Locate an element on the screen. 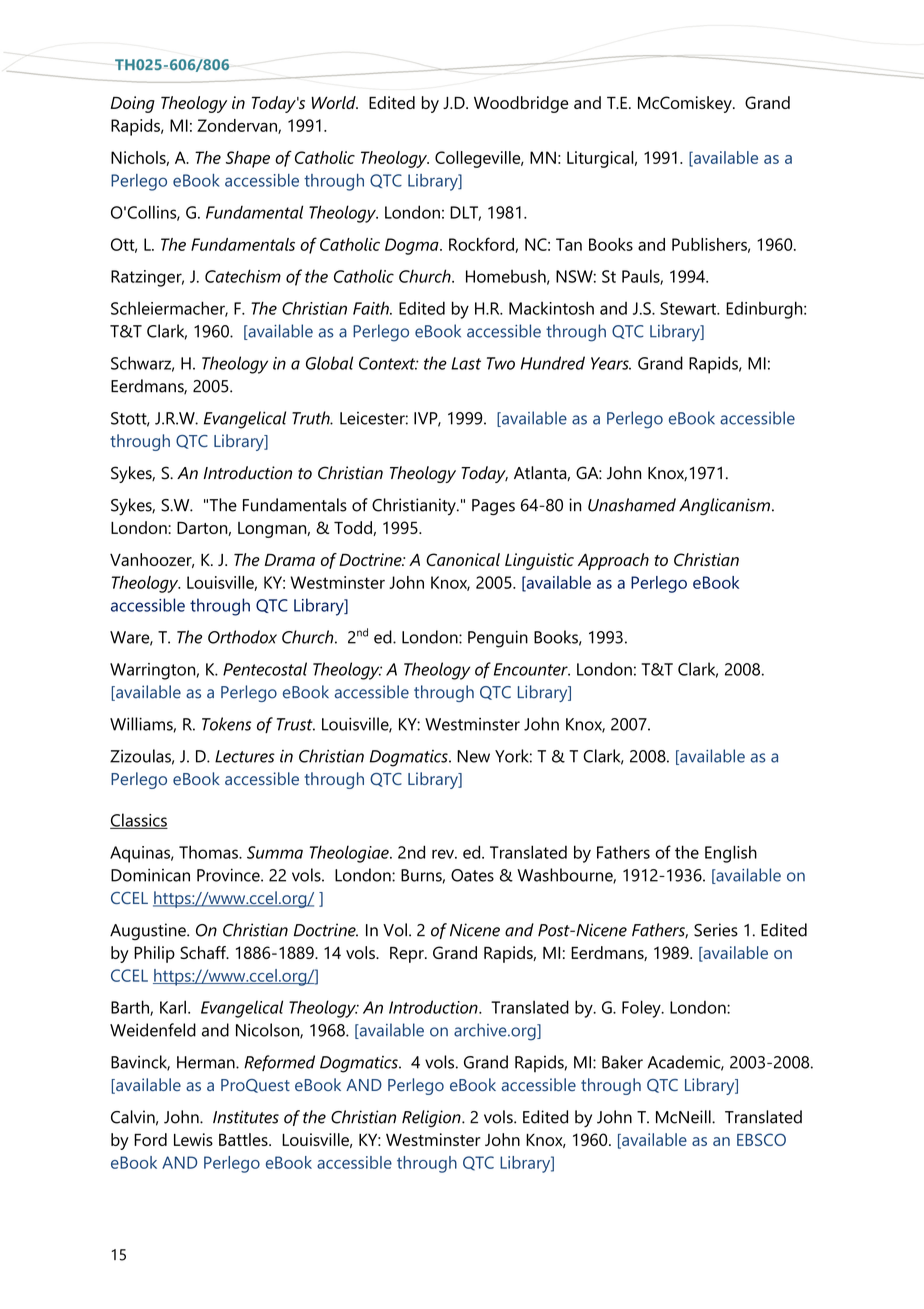 The height and width of the screenshot is (1309, 924). Unashamed is located at coordinates (632, 505).
